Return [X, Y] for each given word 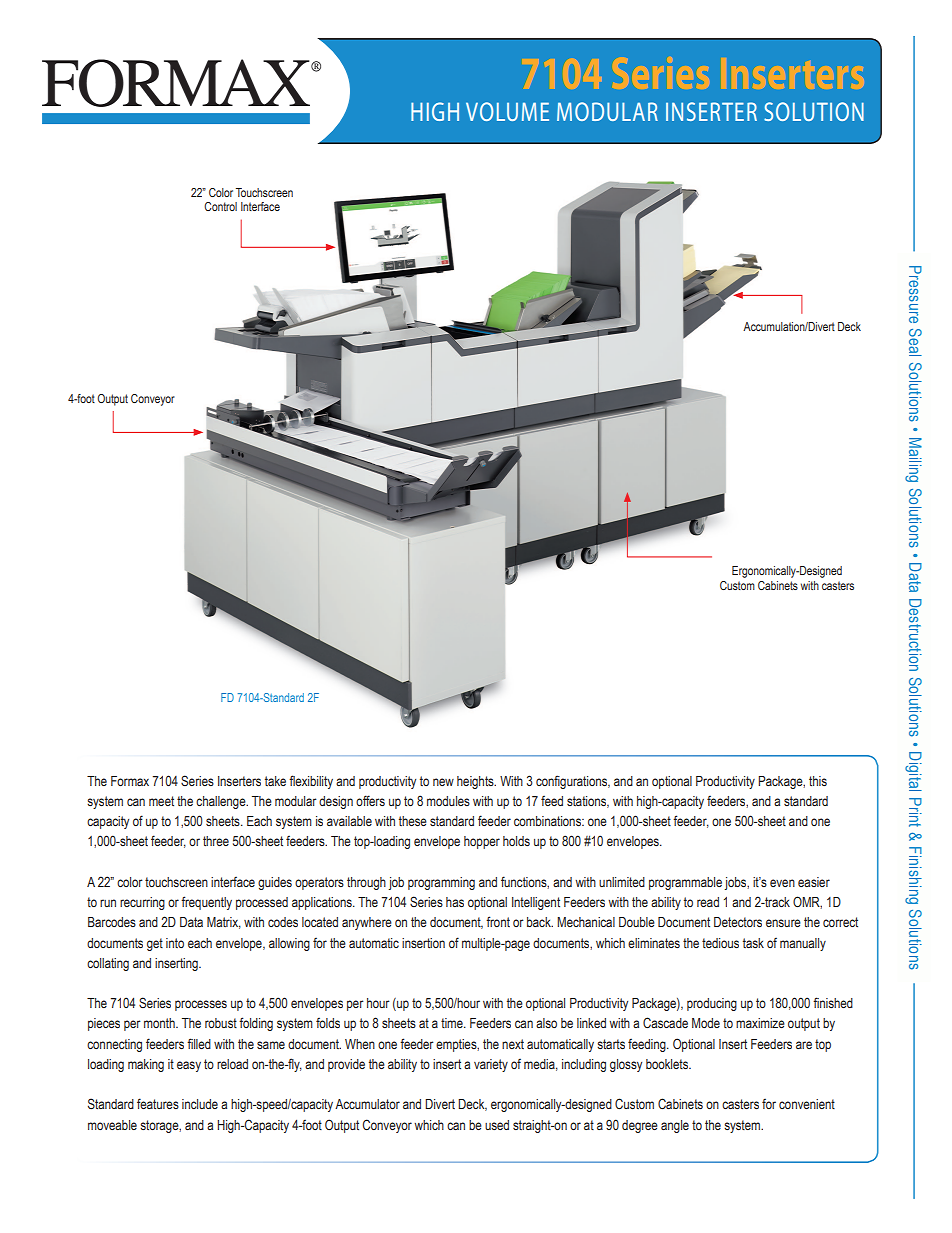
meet [161, 801]
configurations [573, 782]
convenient [807, 1104]
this [818, 781]
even [782, 883]
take [275, 781]
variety [491, 1065]
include [200, 1104]
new [443, 782]
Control [220, 206]
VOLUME [507, 111]
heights [476, 782]
